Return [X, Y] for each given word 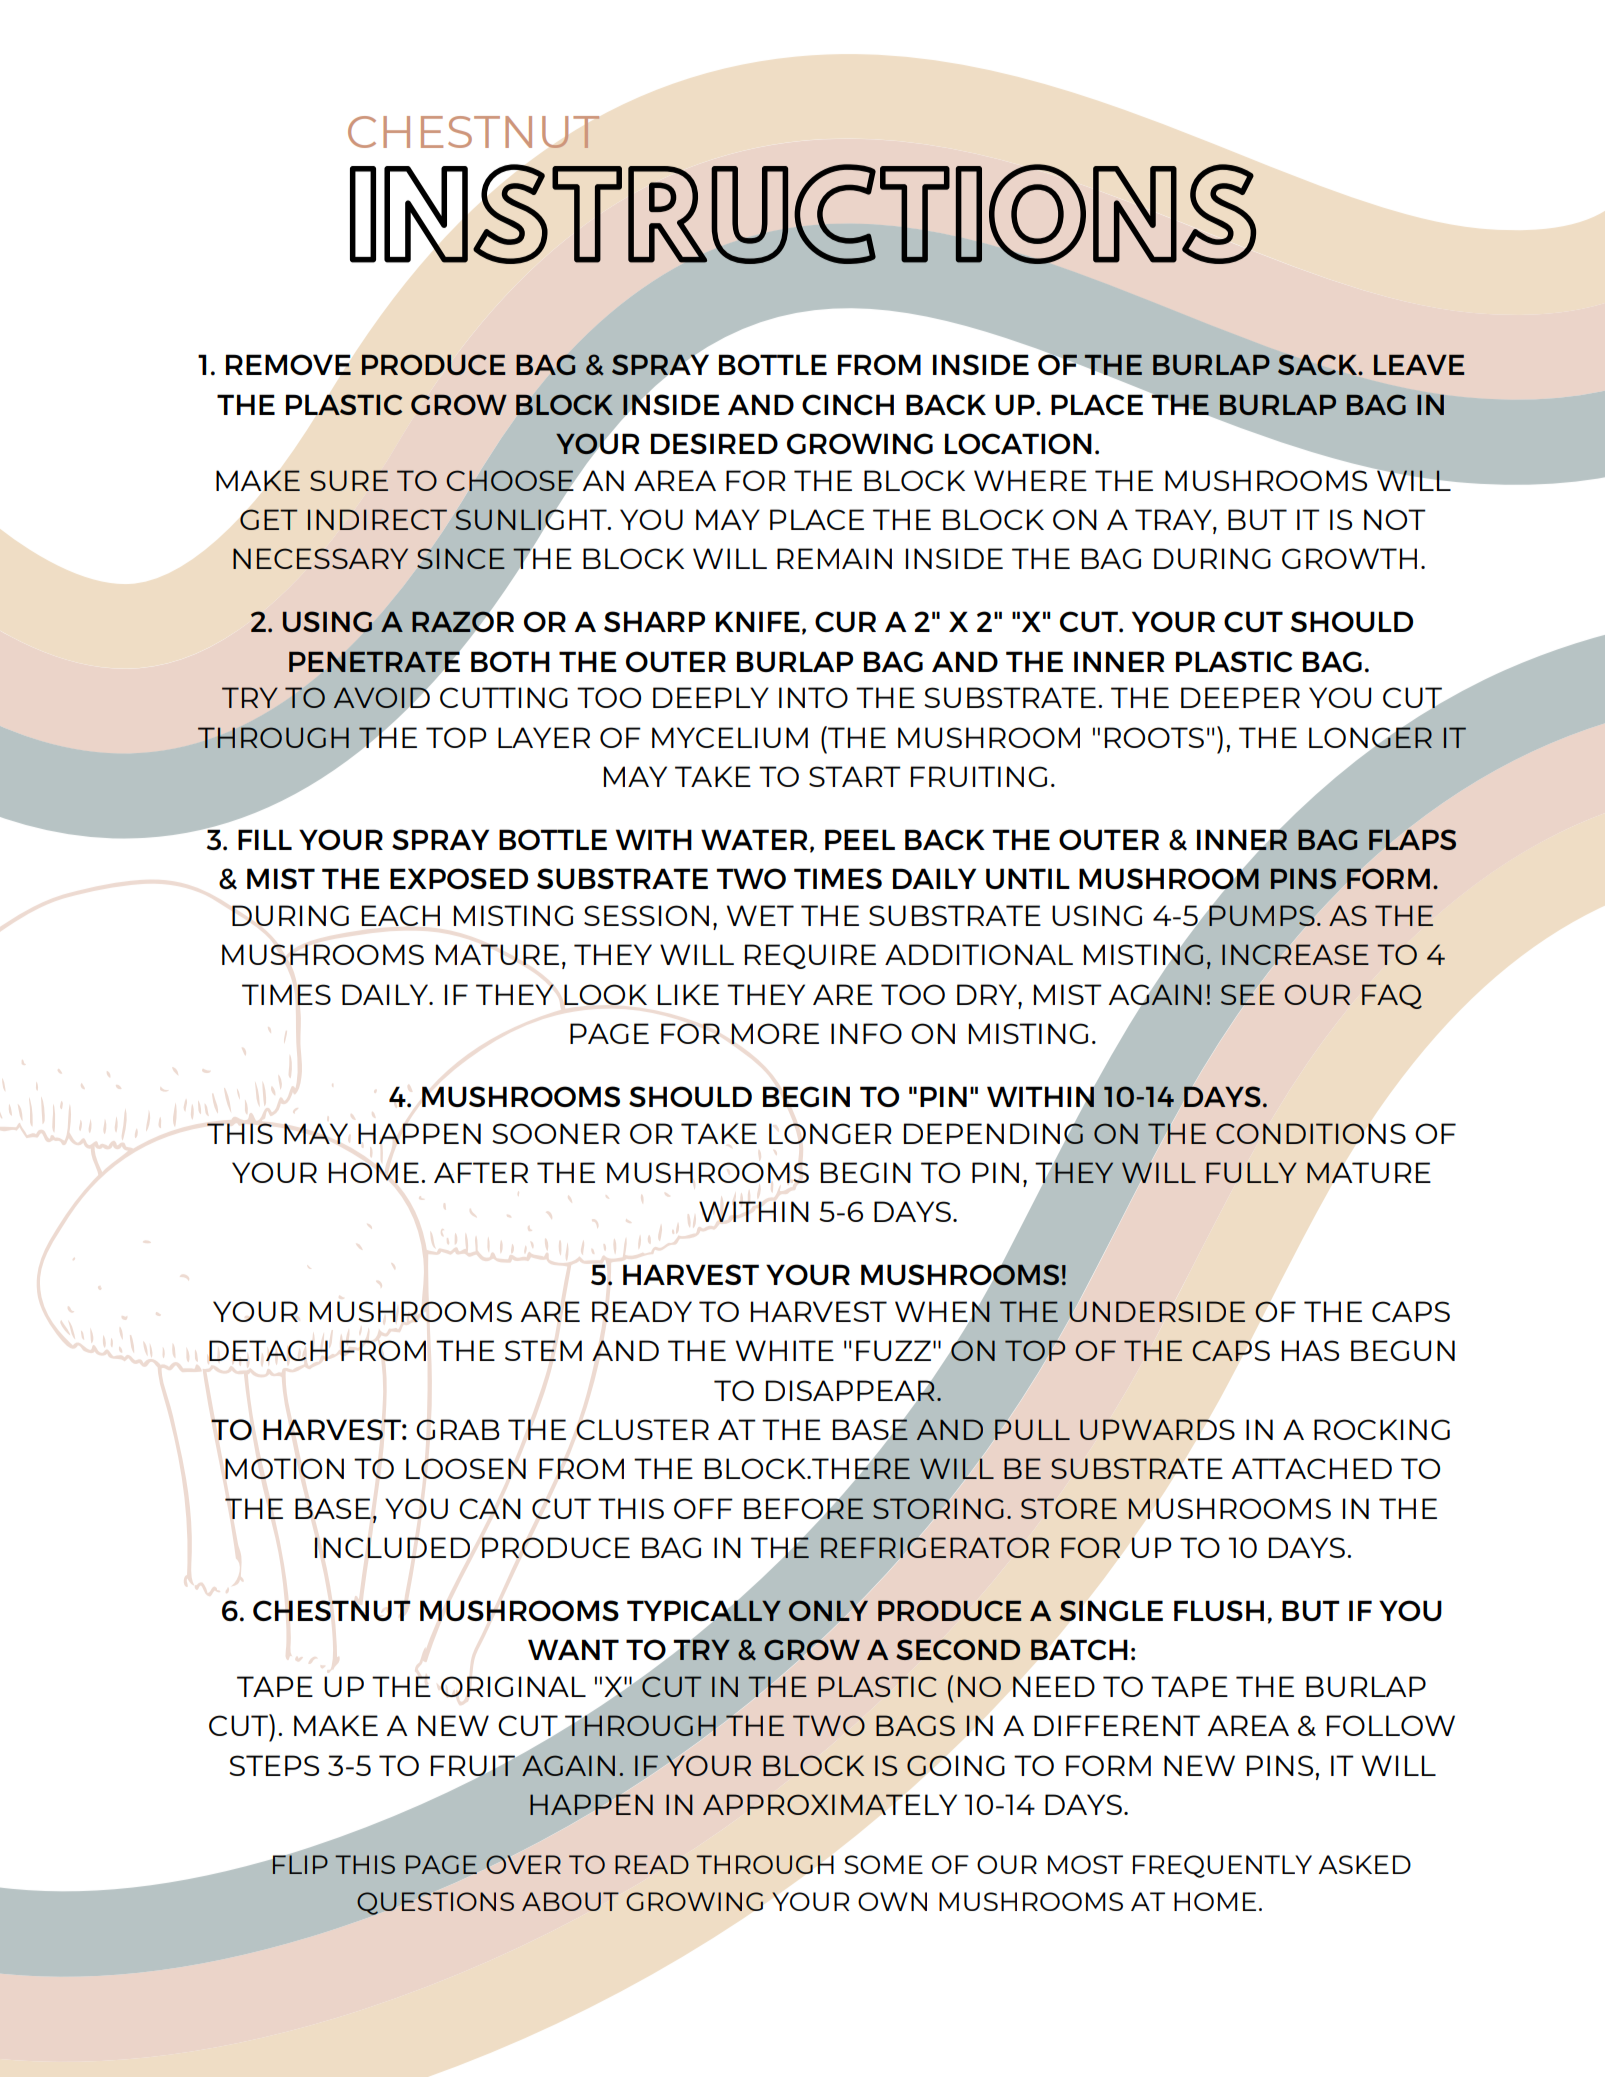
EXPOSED [459, 878]
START [855, 776]
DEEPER [1240, 697]
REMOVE [288, 364]
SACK [1319, 364]
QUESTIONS [435, 1903]
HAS [1310, 1350]
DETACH [268, 1350]
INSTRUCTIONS [803, 214]
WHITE [785, 1350]
